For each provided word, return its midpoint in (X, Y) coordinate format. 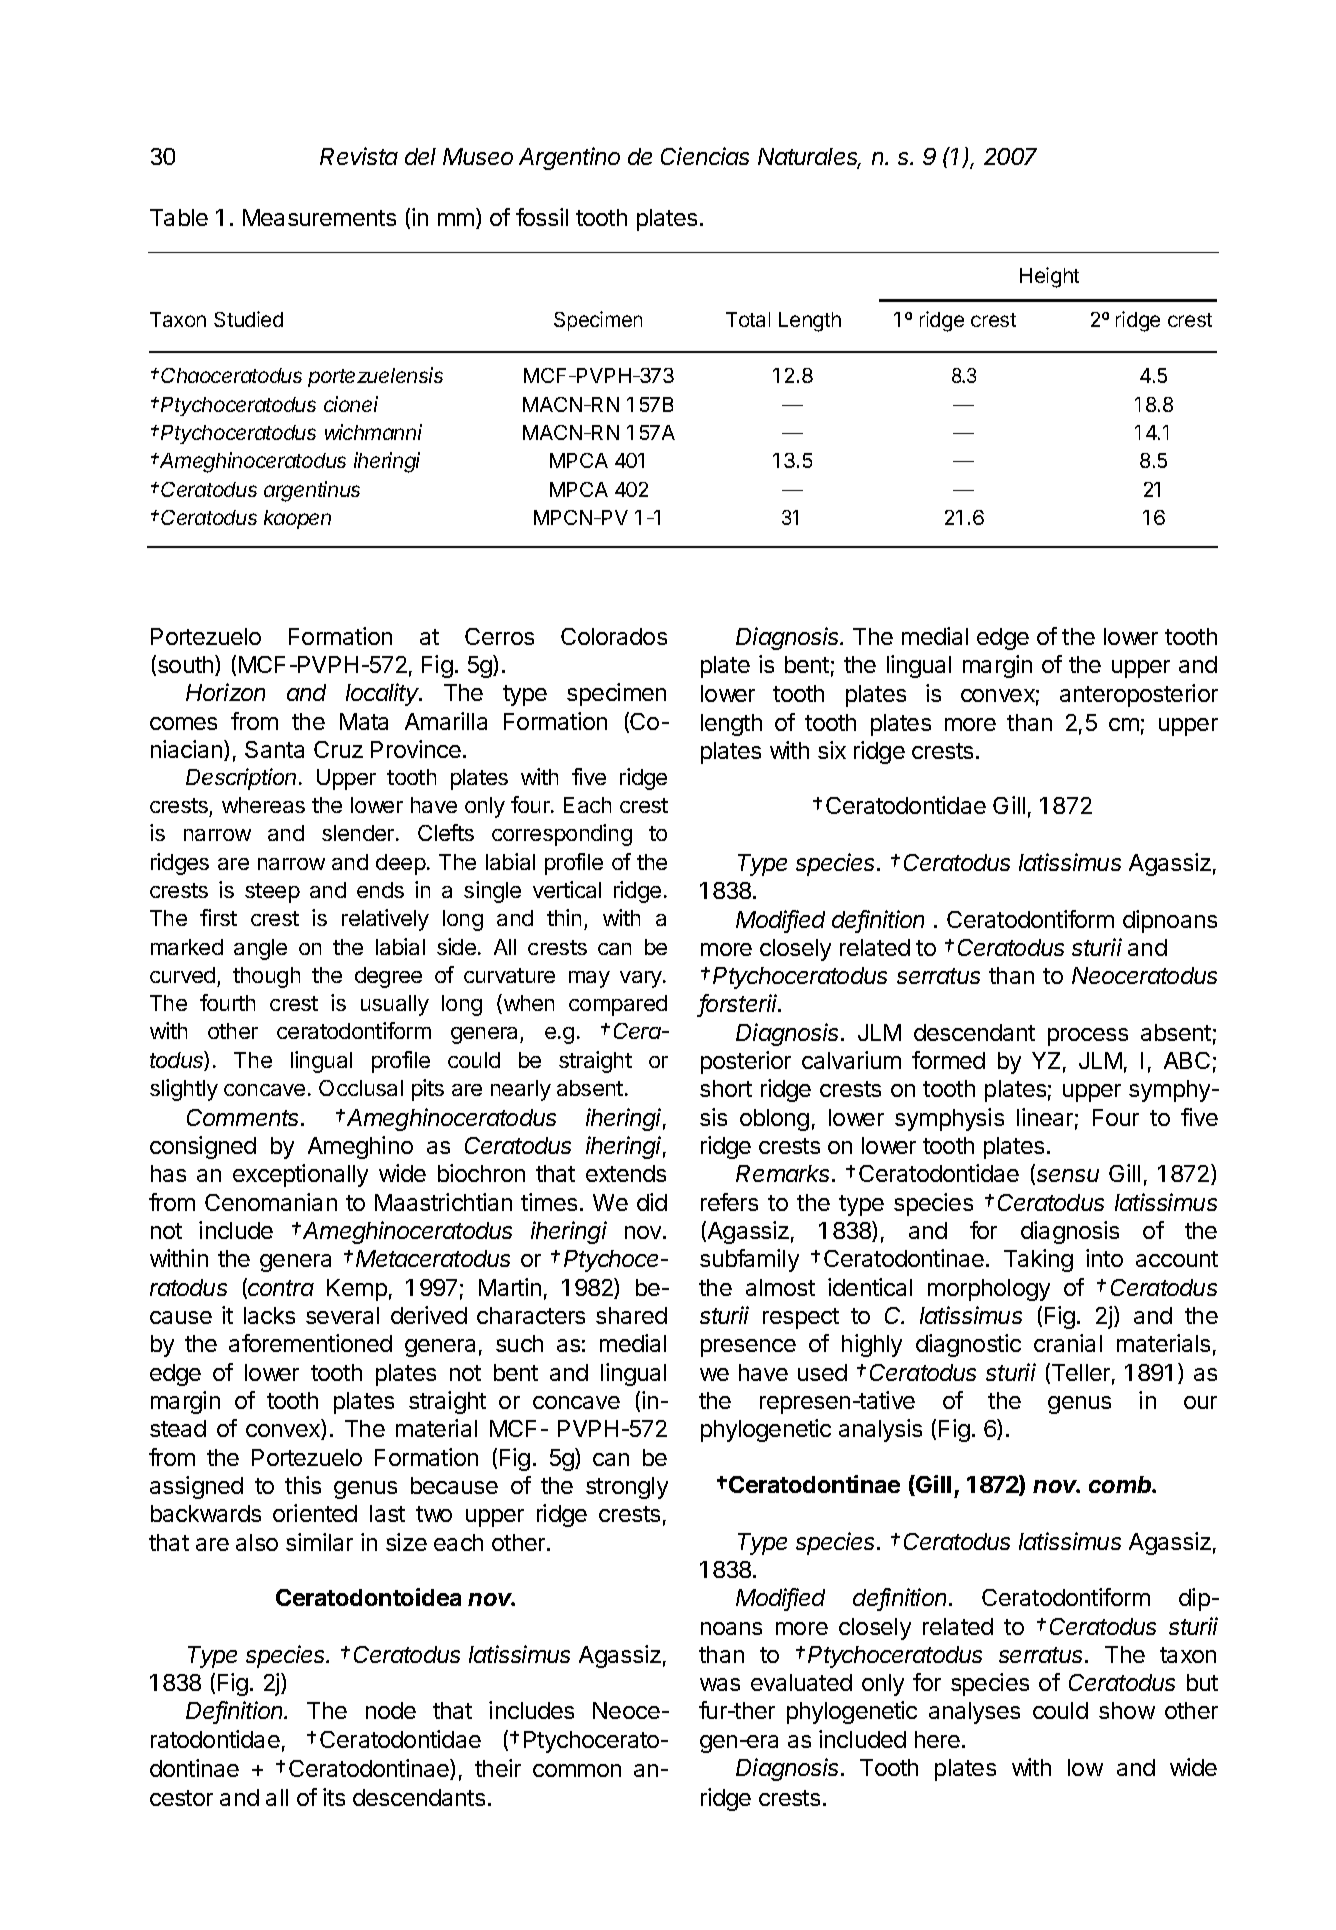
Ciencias (705, 156)
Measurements (319, 217)
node (391, 1710)
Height (1049, 277)
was (720, 1684)
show (1127, 1710)
